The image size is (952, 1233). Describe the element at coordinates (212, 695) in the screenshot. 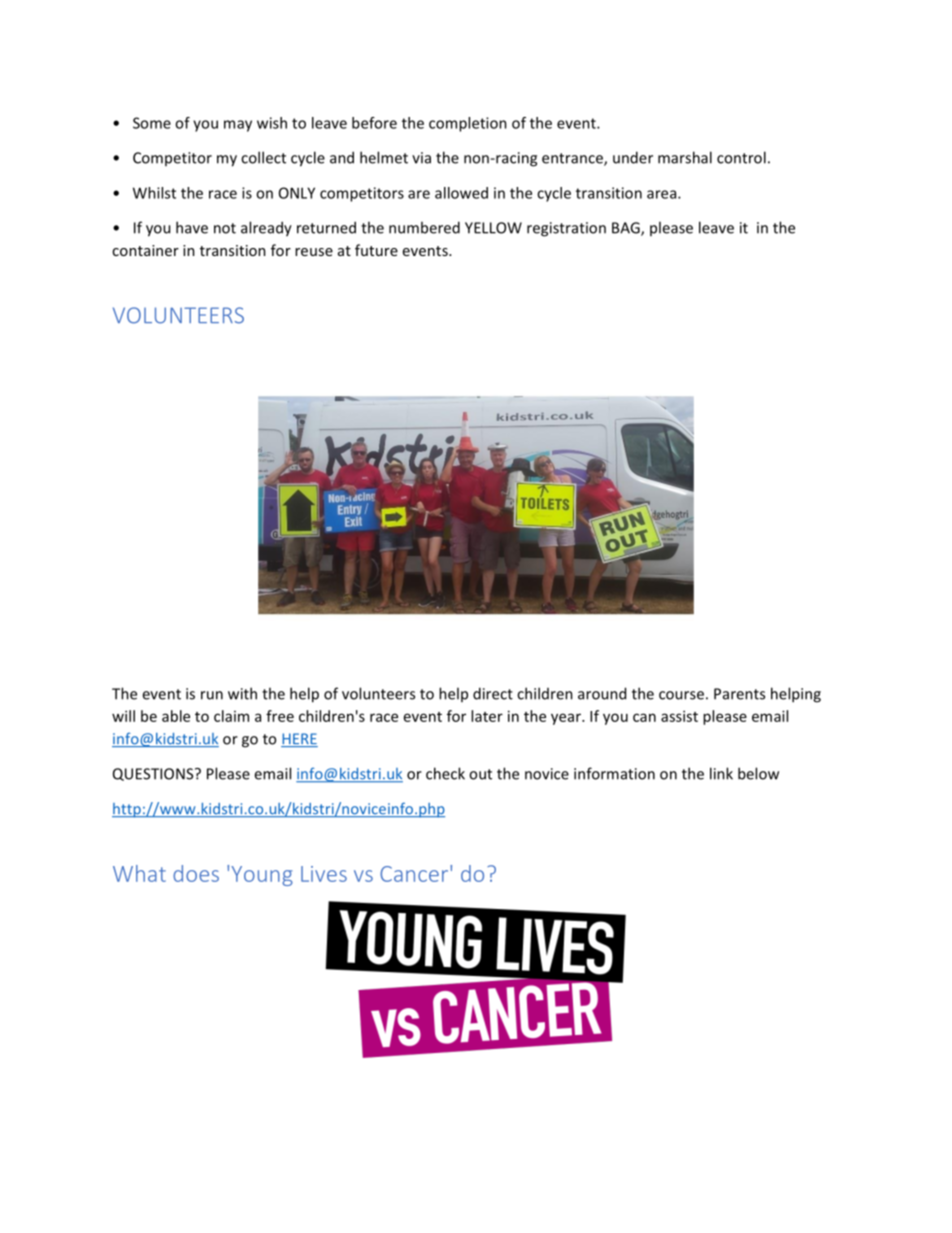

I see `run` at that location.
